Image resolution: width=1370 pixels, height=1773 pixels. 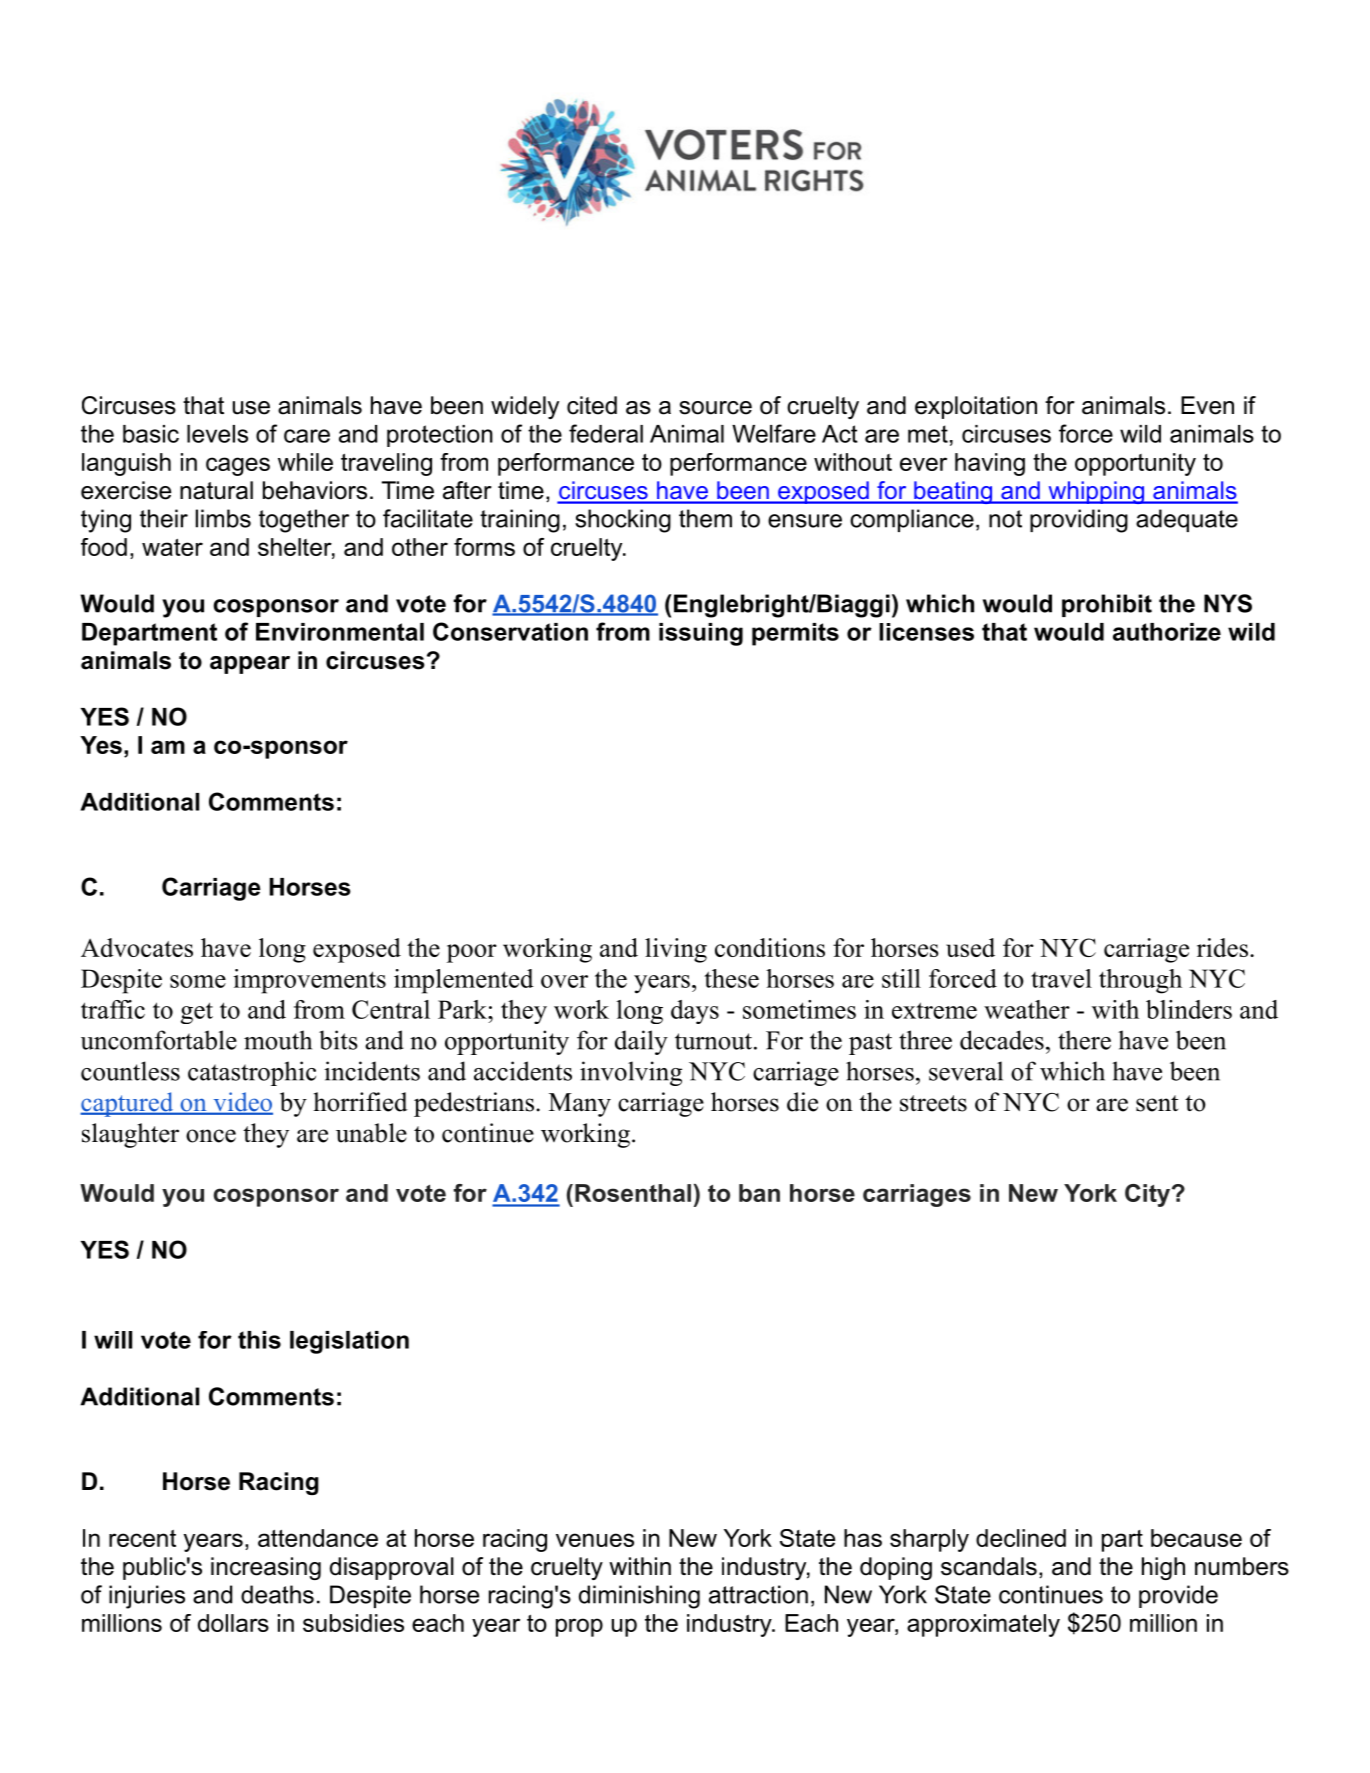 I want to click on City, so click(x=1147, y=1195).
